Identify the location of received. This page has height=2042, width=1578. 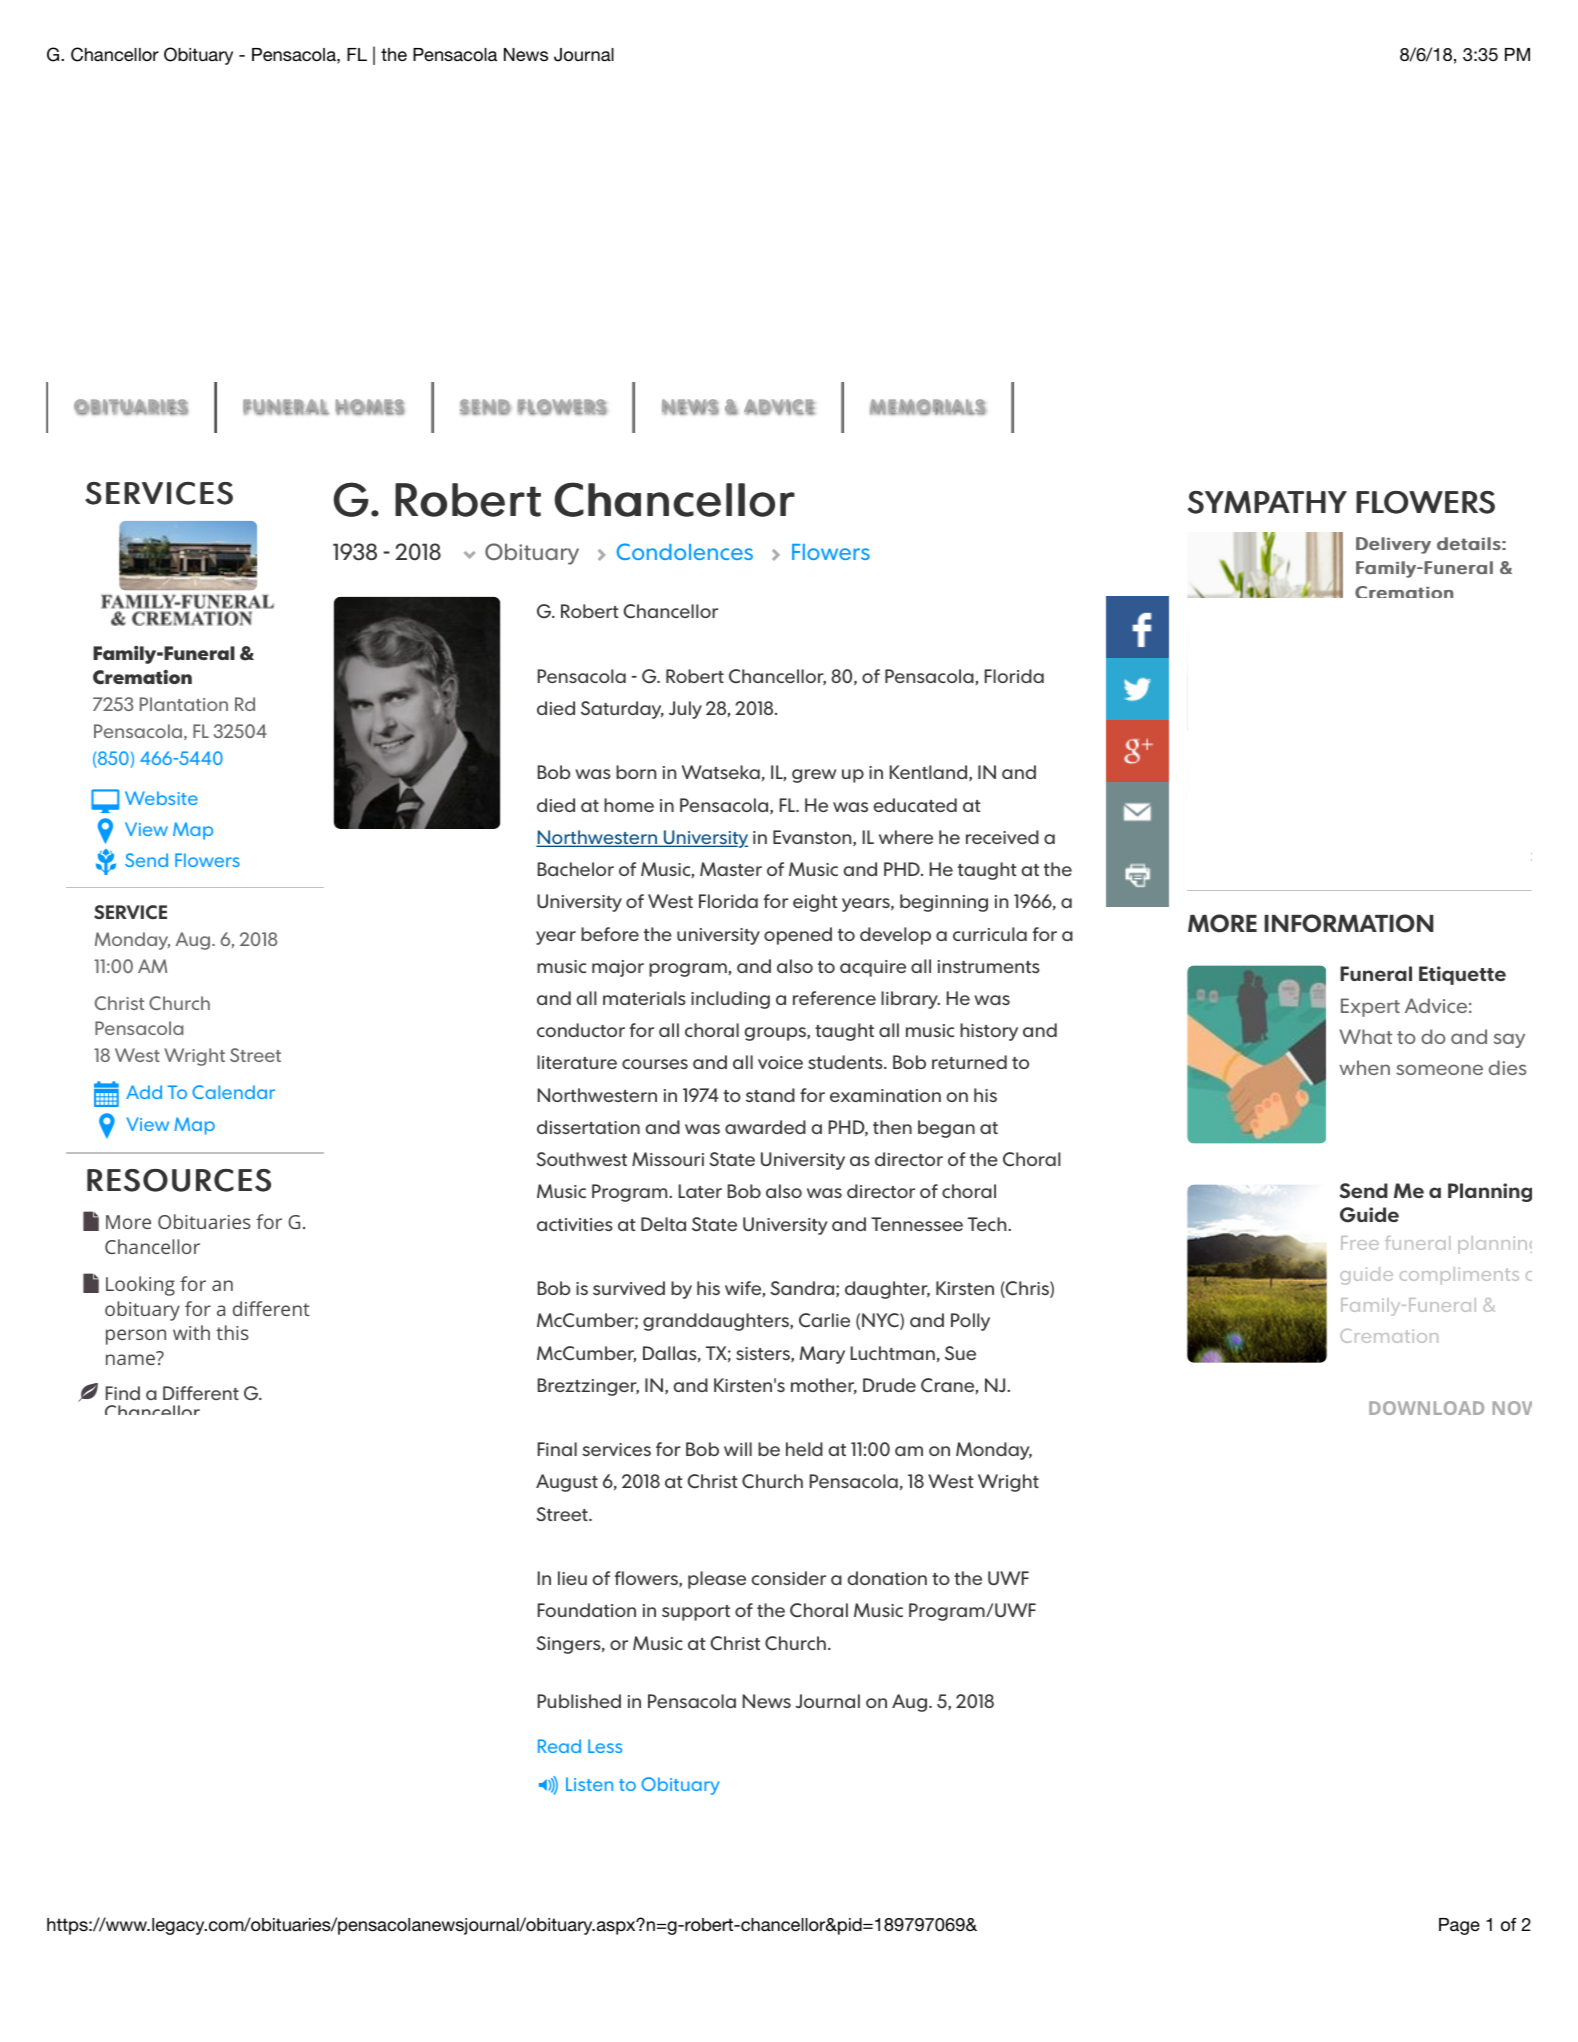
(1002, 837).
